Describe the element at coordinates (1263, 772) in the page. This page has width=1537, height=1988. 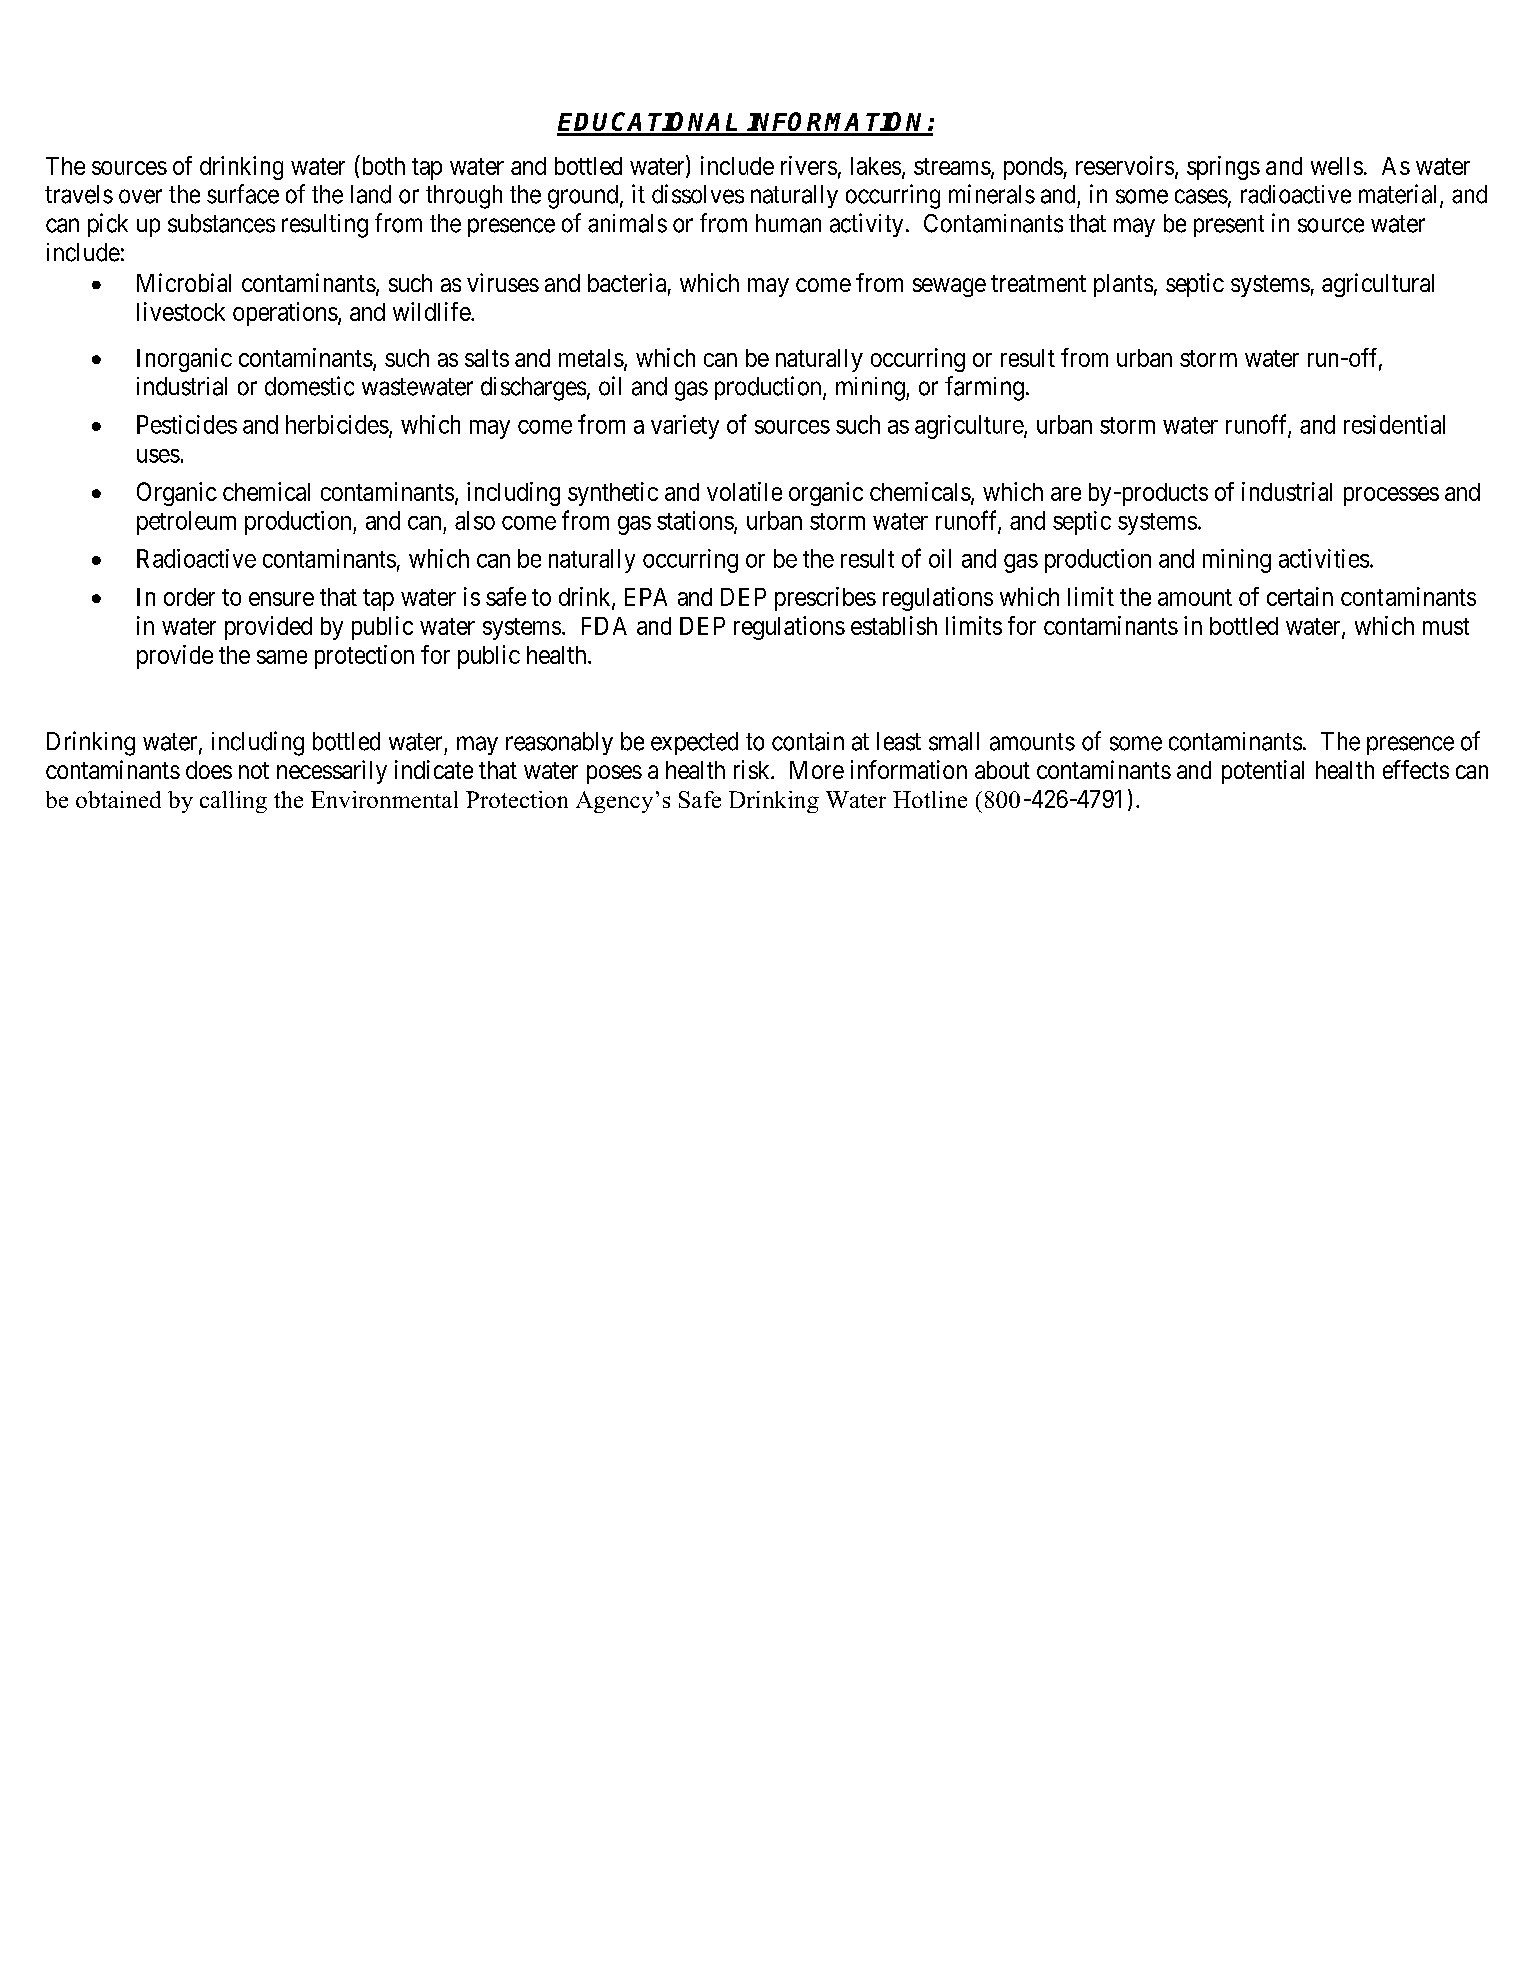
I see `potential` at that location.
